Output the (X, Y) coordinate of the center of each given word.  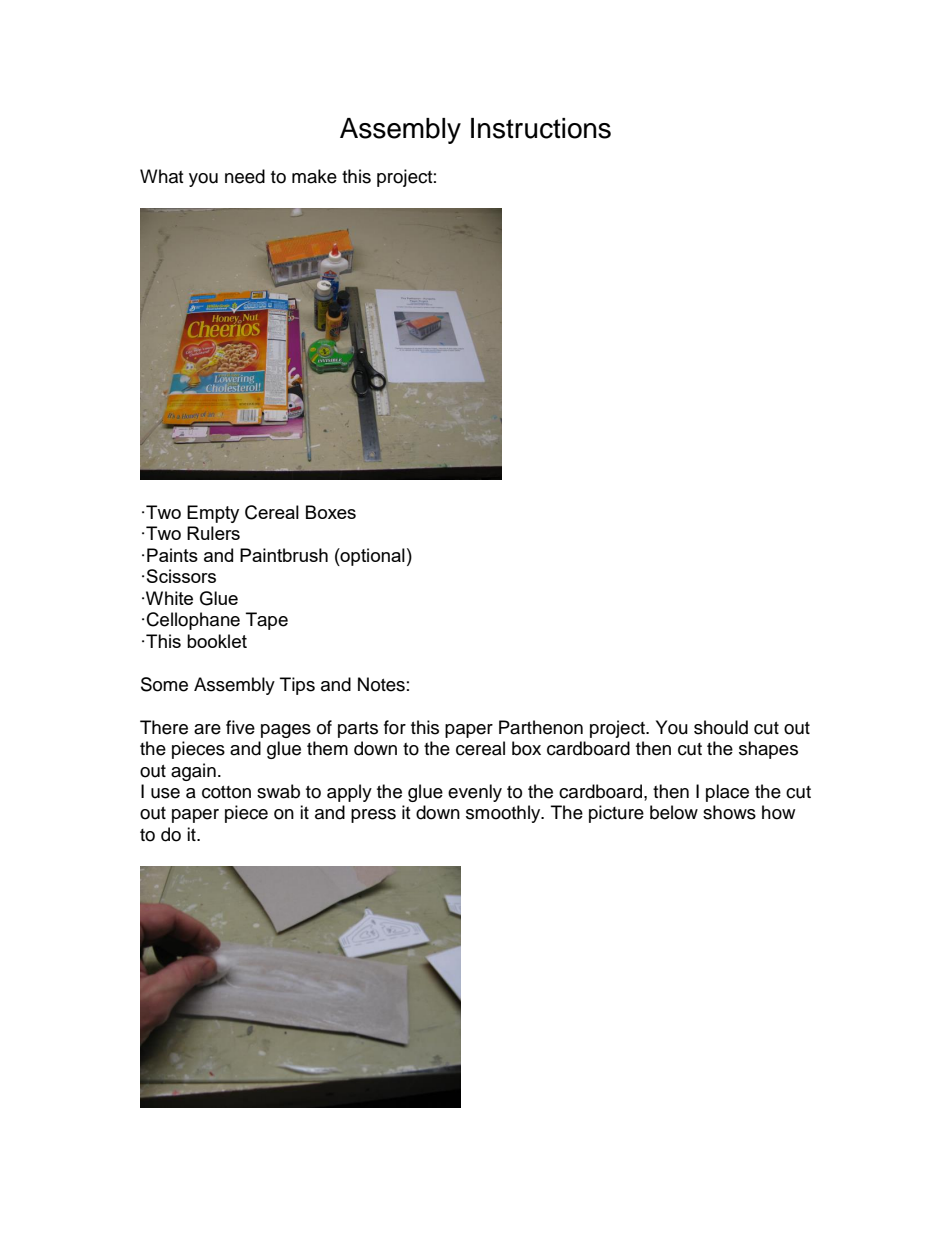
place (727, 793)
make (314, 176)
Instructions (541, 128)
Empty (213, 514)
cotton (226, 792)
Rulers (213, 533)
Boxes (331, 512)
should (721, 727)
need (245, 176)
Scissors (181, 576)
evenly (475, 793)
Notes (381, 684)
